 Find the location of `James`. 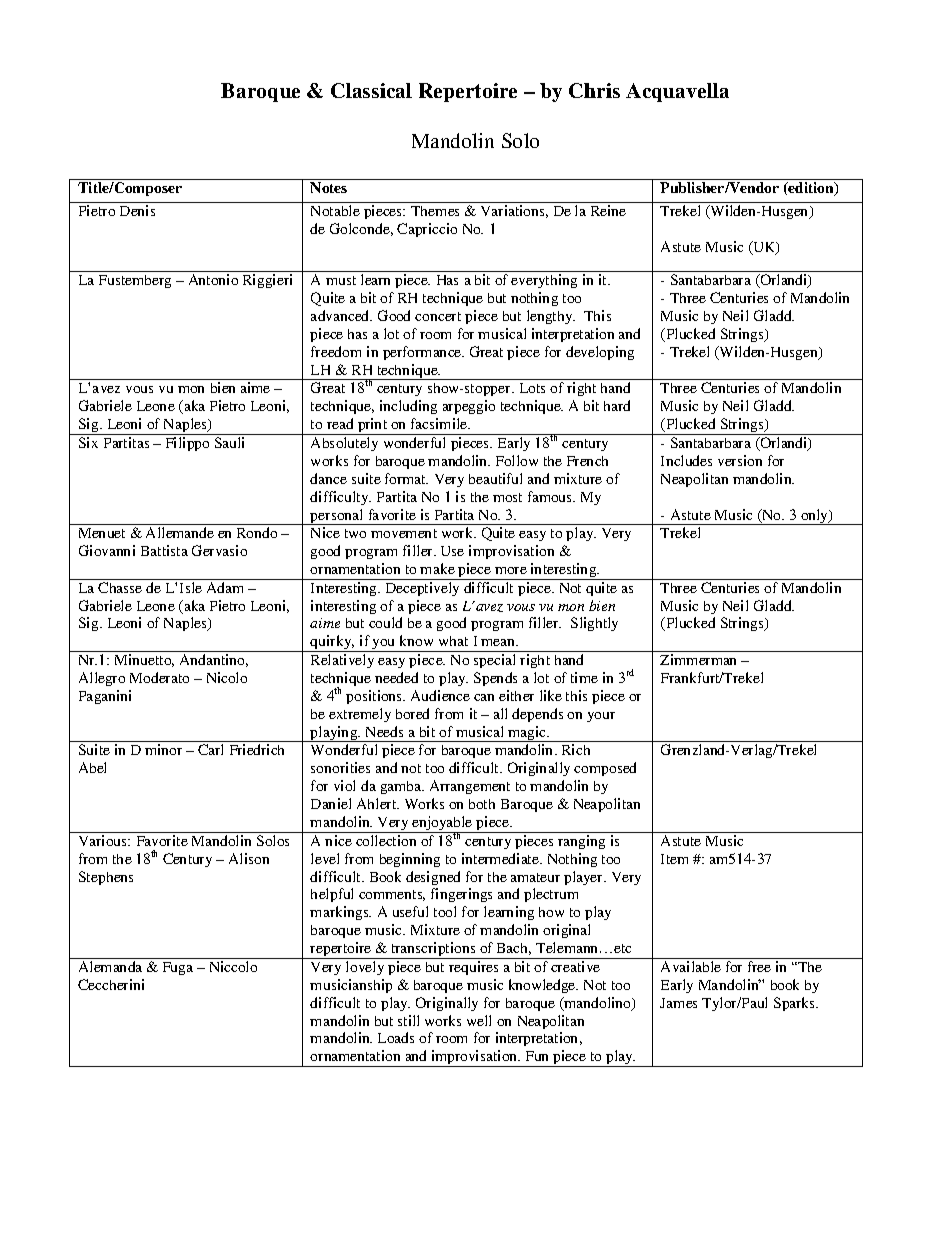

James is located at coordinates (678, 1003).
